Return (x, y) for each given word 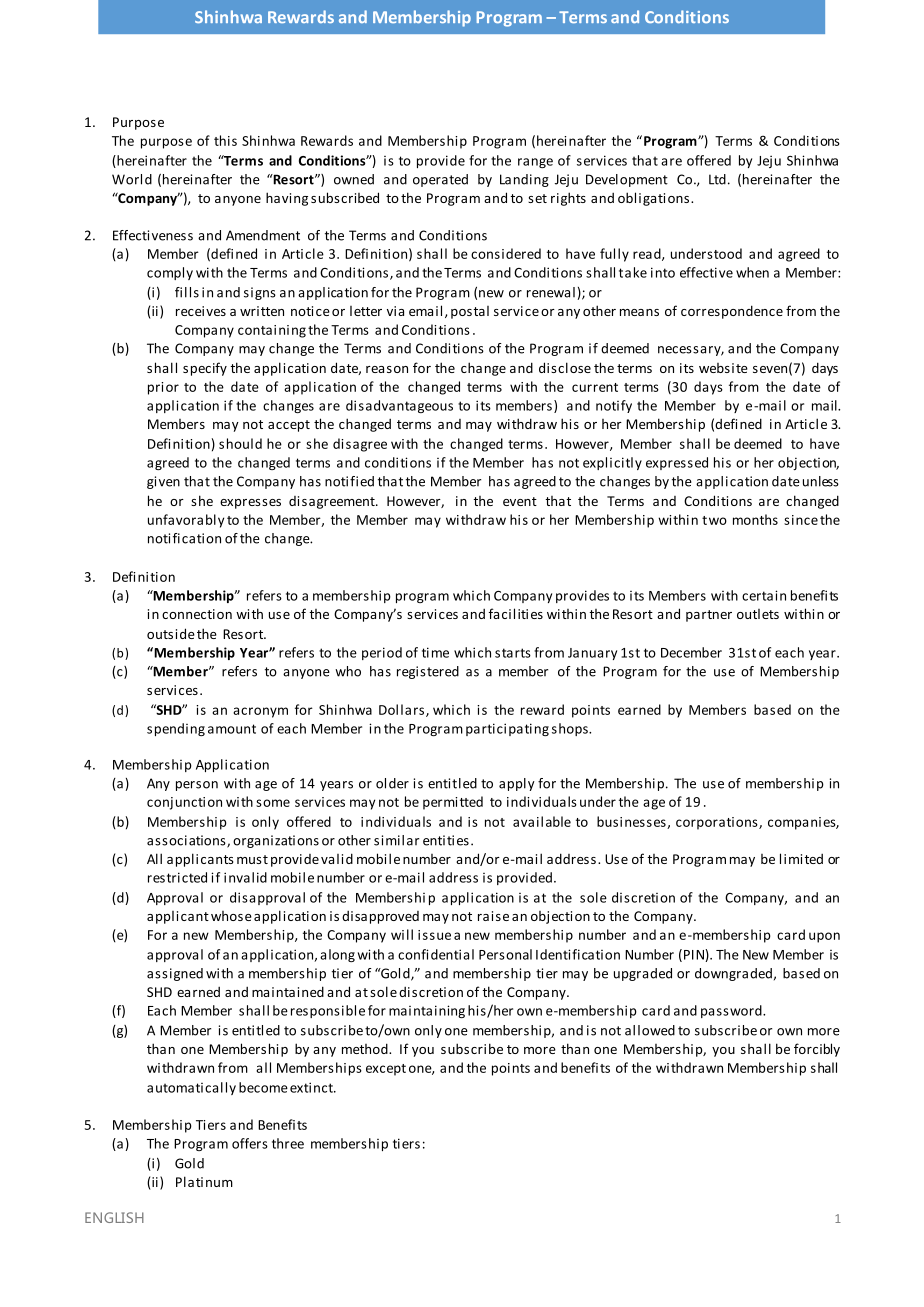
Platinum (204, 1181)
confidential (436, 954)
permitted (453, 803)
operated (440, 180)
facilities (516, 613)
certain (764, 595)
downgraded (733, 974)
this (225, 140)
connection (197, 614)
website (723, 368)
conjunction (184, 803)
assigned (175, 974)
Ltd (717, 179)
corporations (718, 823)
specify (205, 369)
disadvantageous (399, 406)
